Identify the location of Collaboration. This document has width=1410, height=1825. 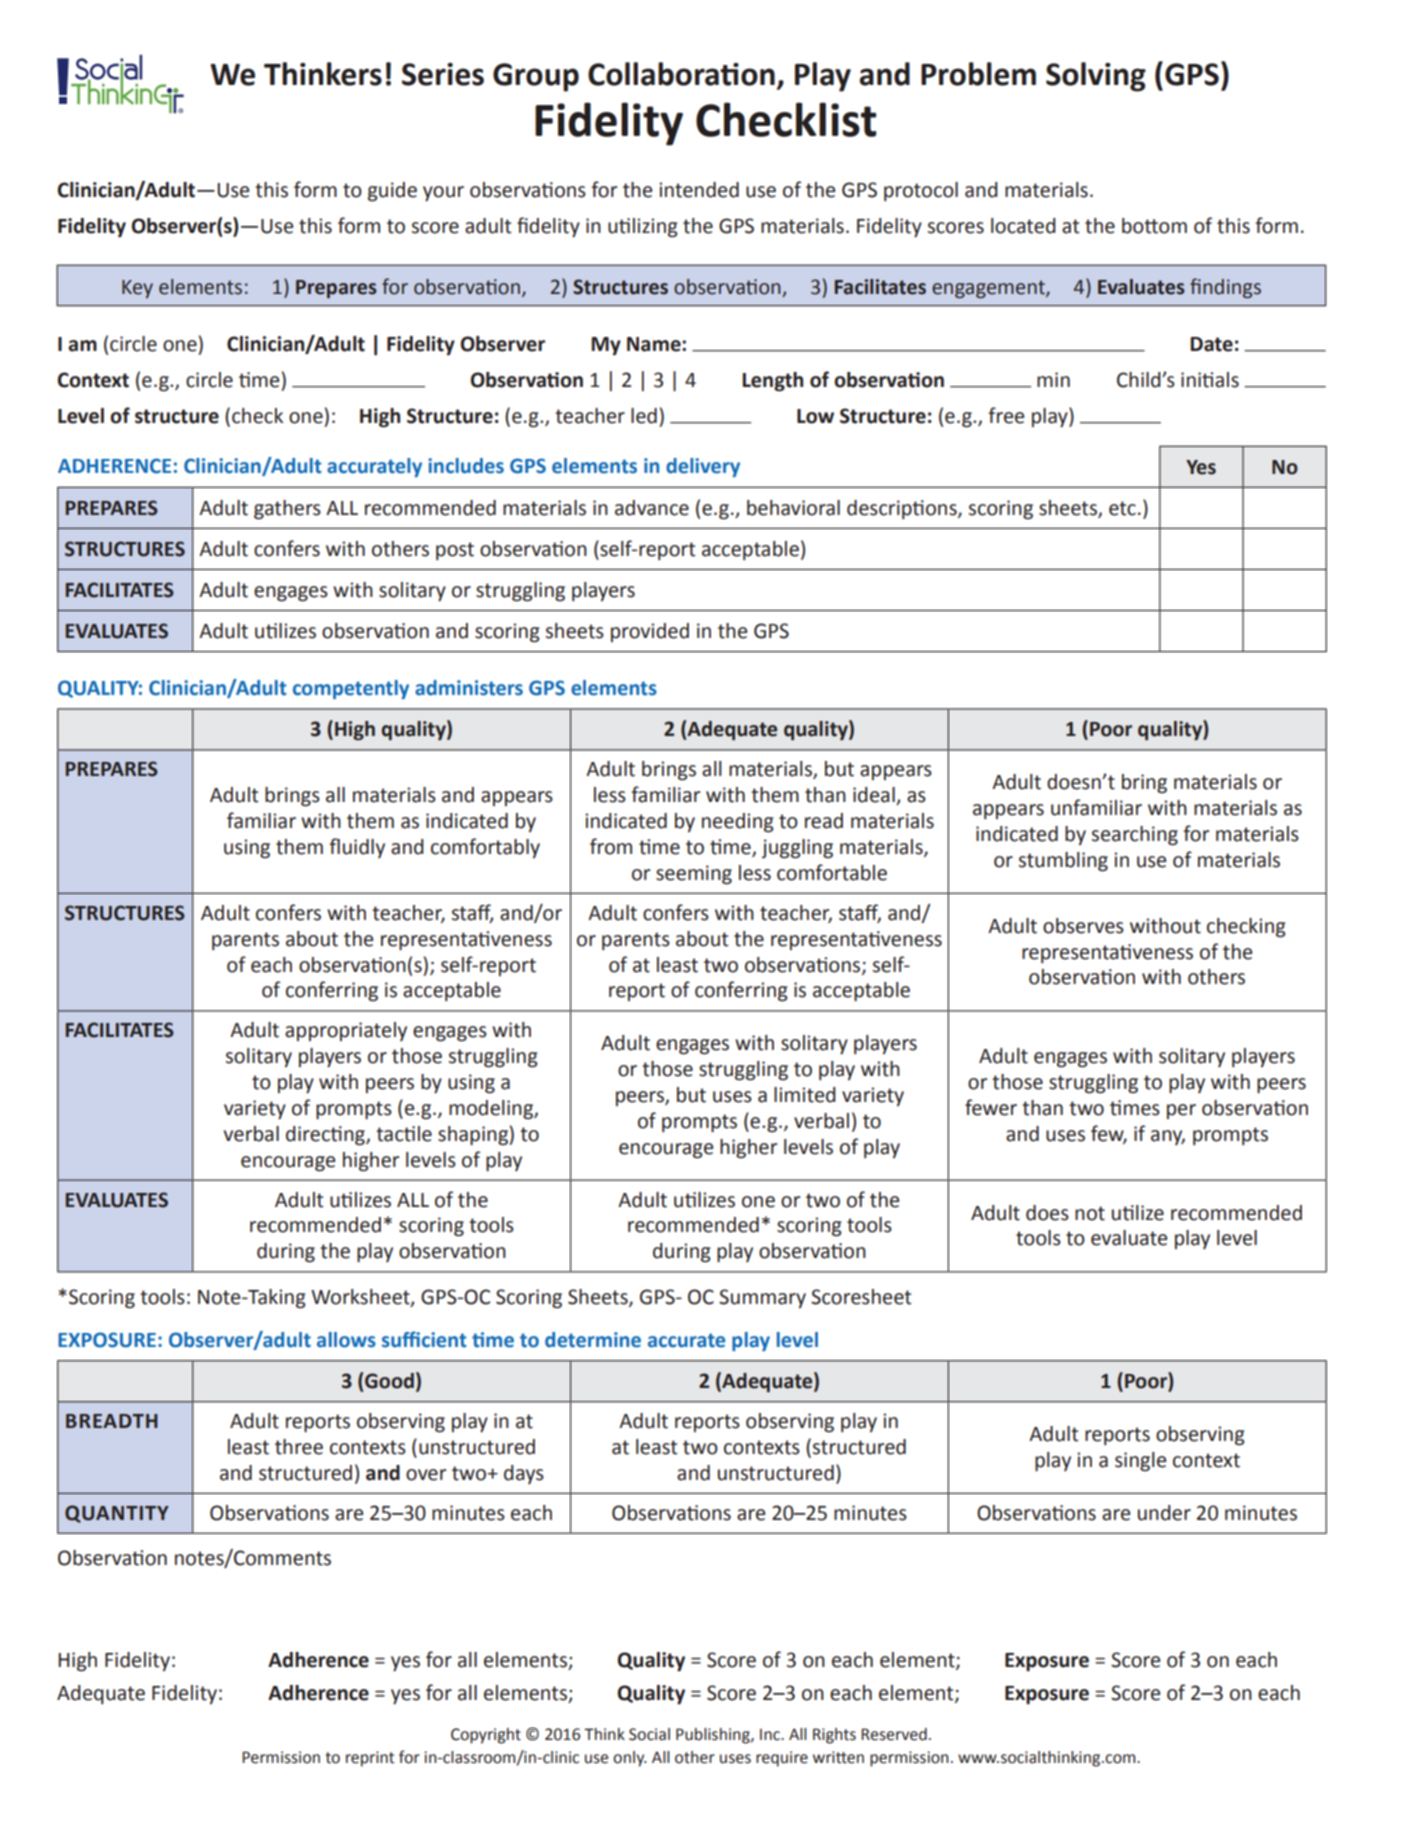
(681, 74).
